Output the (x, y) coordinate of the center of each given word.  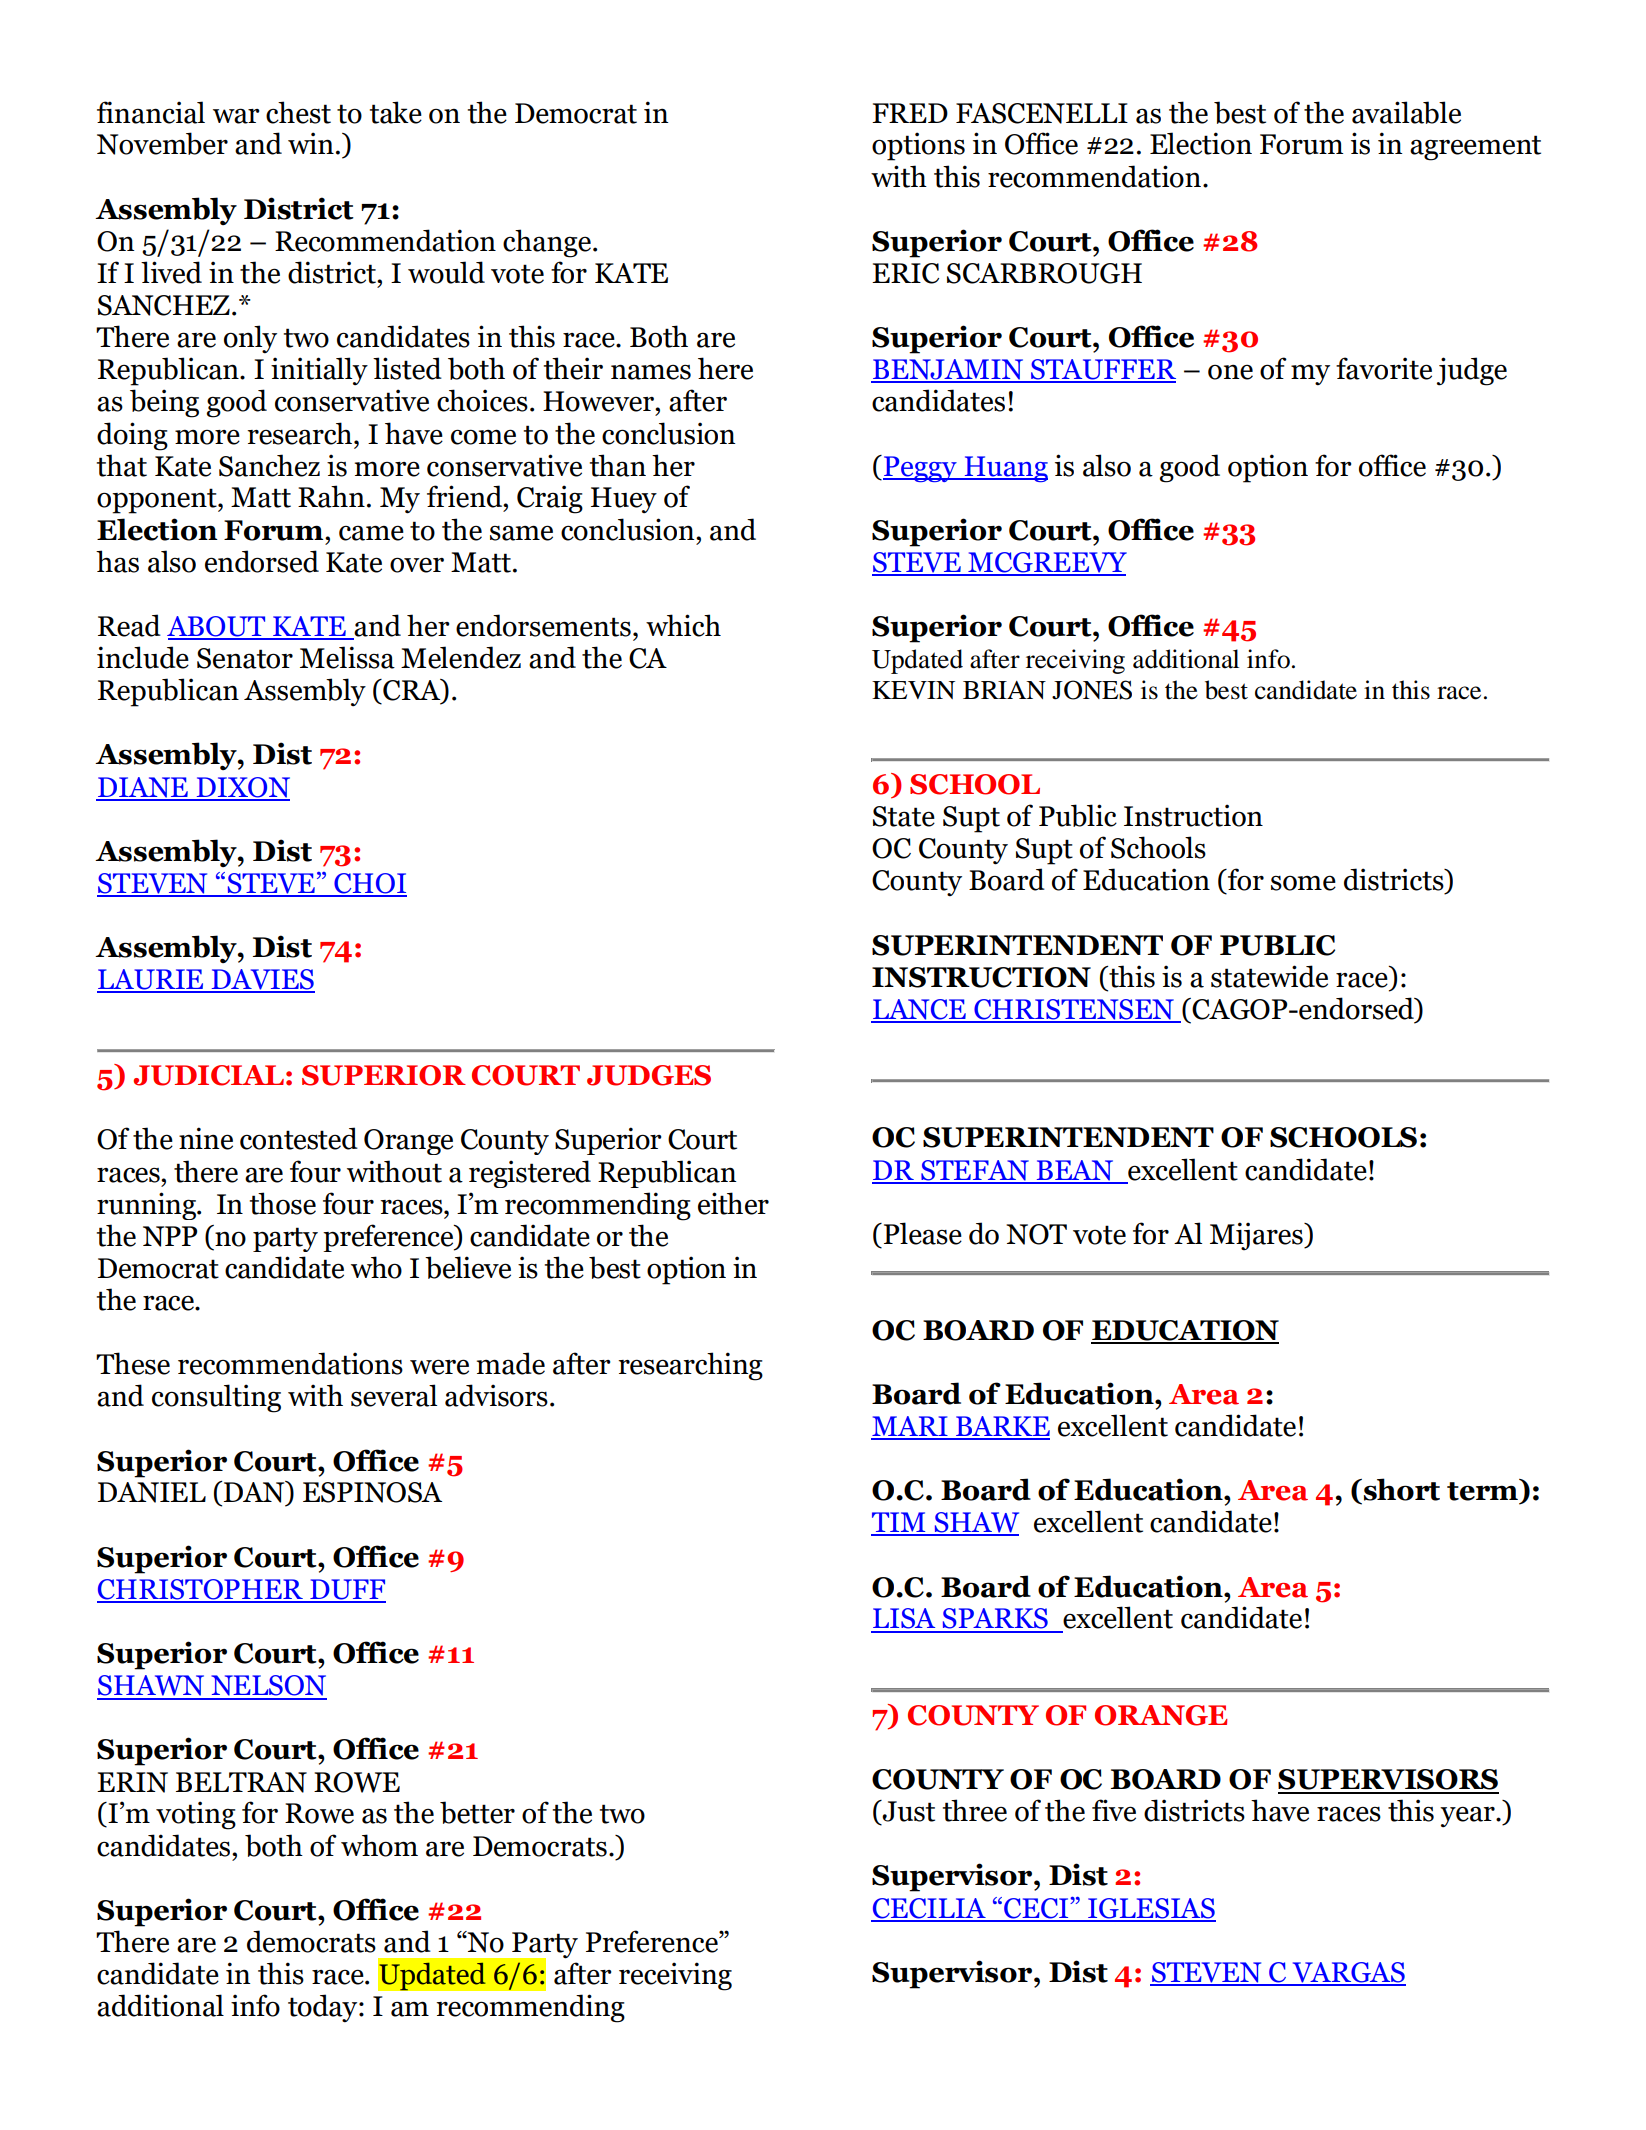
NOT (1036, 1234)
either (733, 1203)
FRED (910, 113)
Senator (245, 658)
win (311, 143)
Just (907, 1811)
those (283, 1203)
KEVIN (913, 690)
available (1406, 112)
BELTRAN (241, 1782)
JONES (1092, 690)
